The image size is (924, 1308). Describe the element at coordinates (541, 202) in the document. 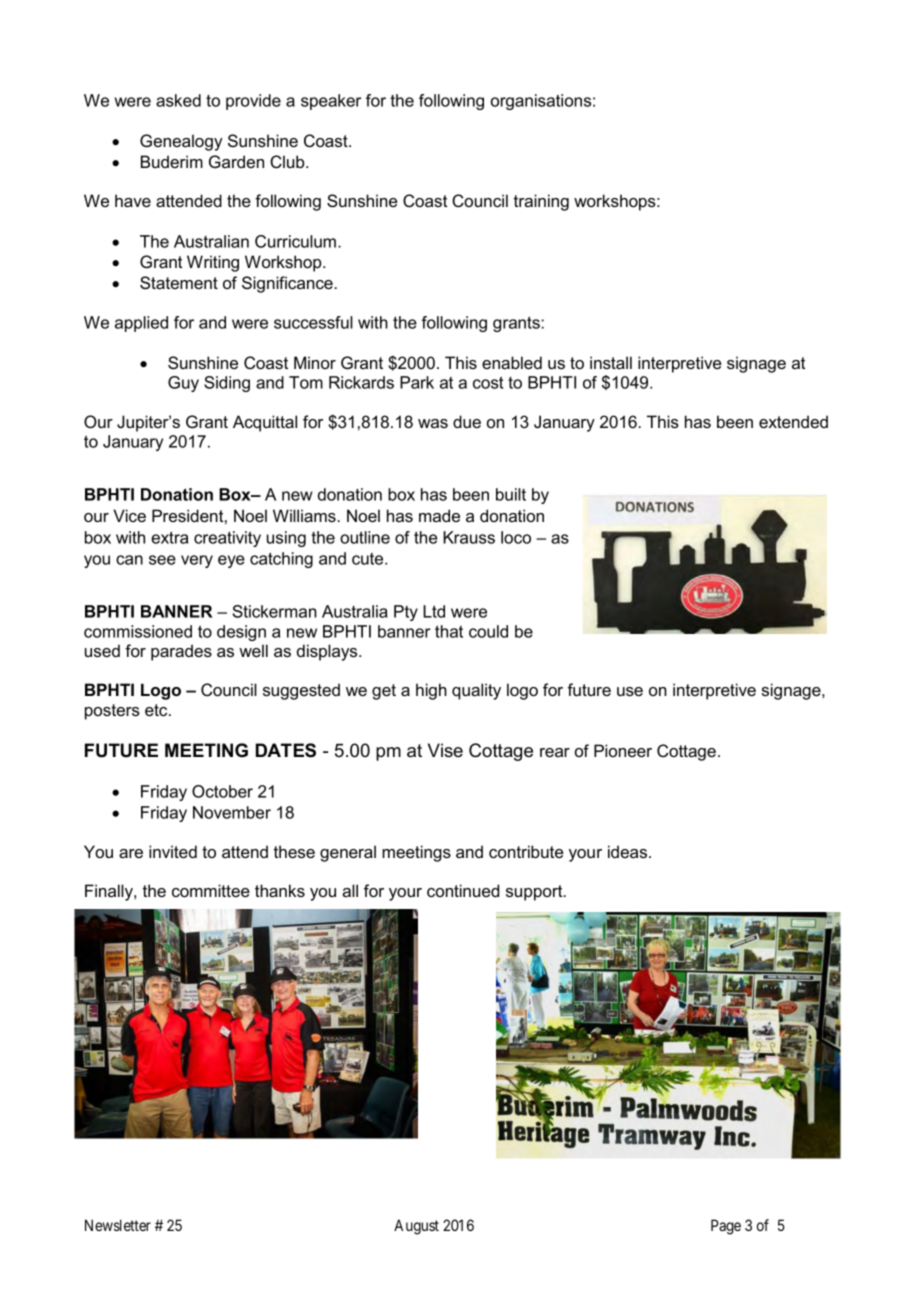

I see `training` at that location.
